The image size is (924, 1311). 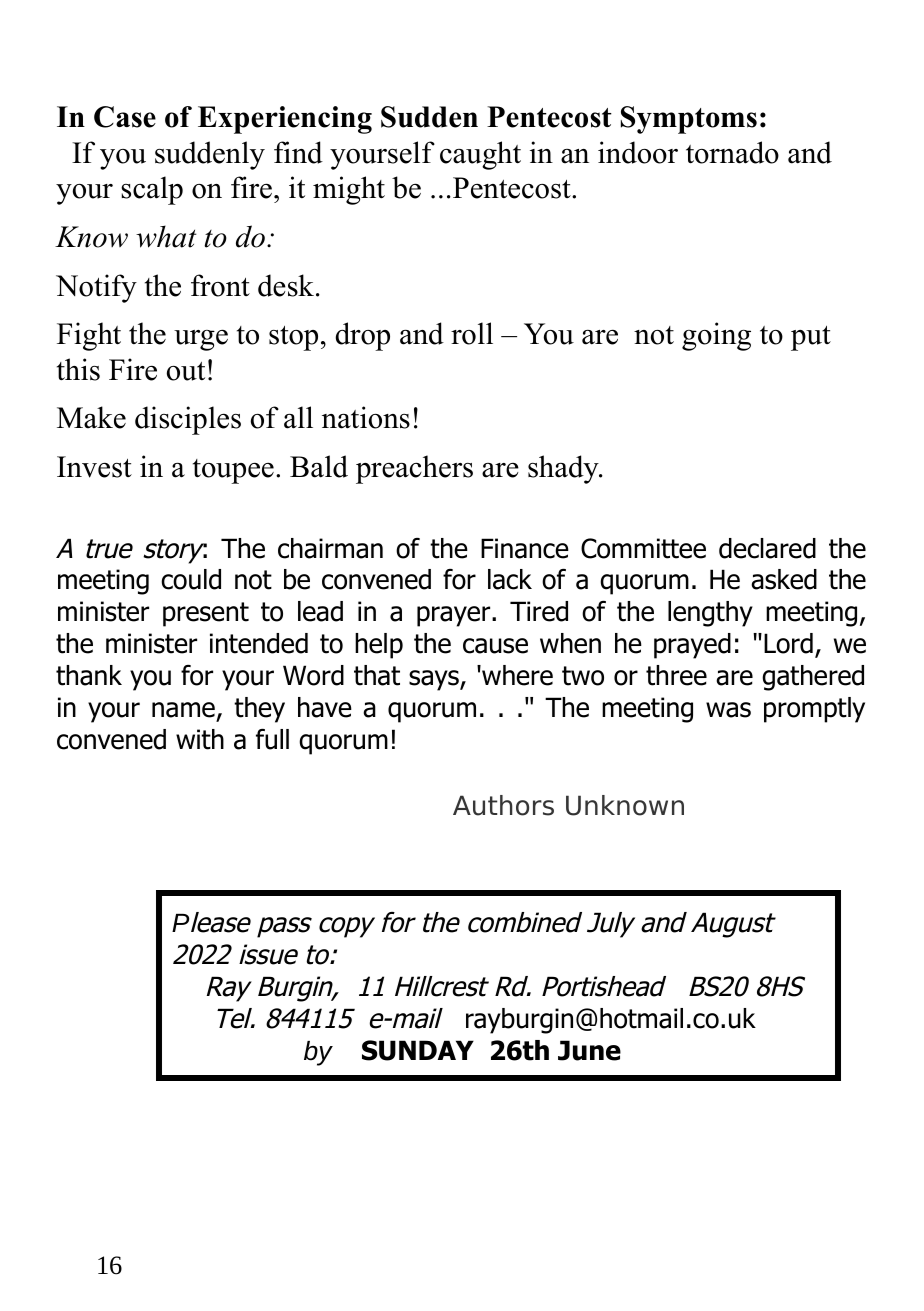 What do you see at coordinates (418, 1050) in the page?
I see `SUNDAY` at bounding box center [418, 1050].
